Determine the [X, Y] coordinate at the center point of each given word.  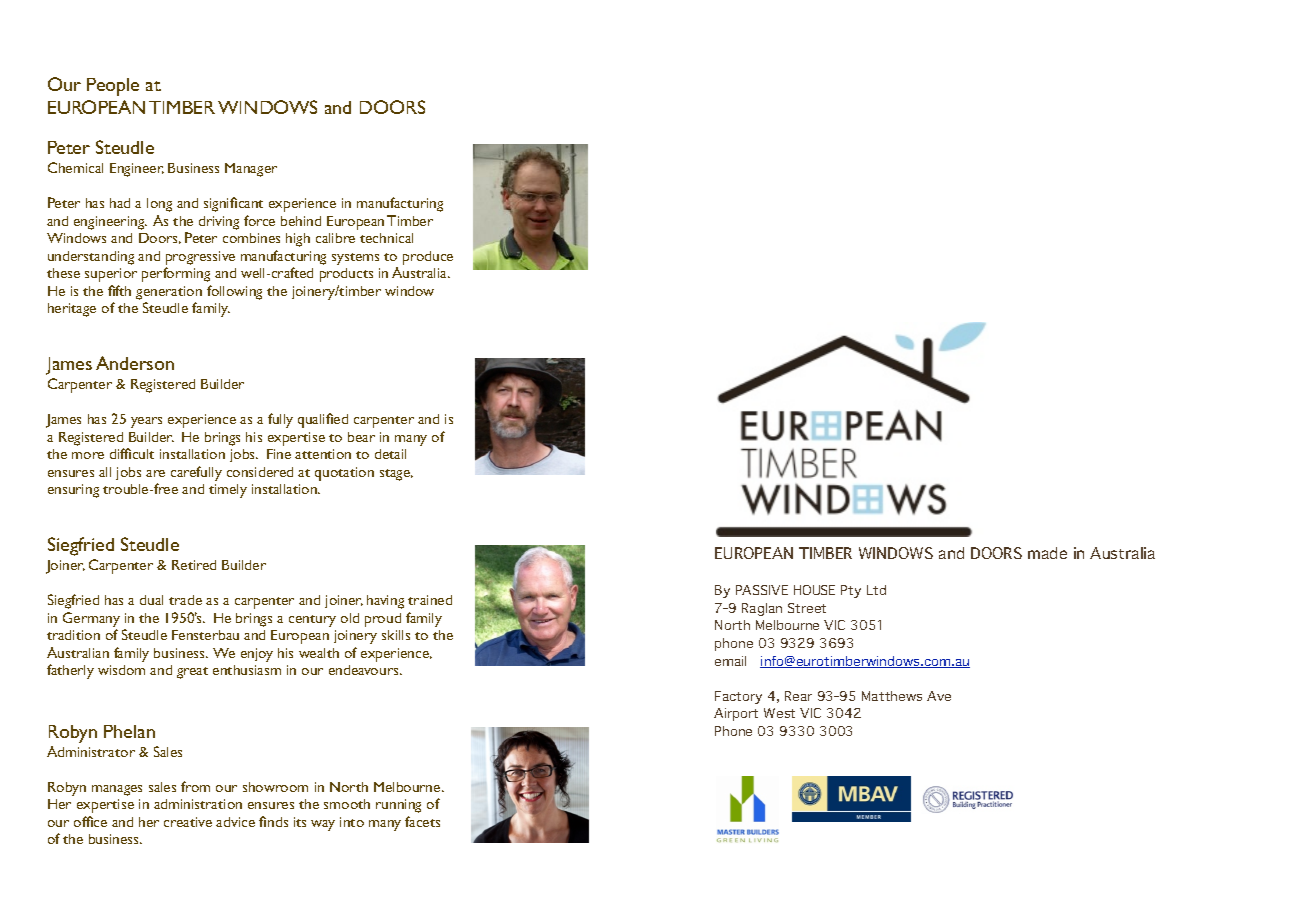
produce [428, 258]
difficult [132, 453]
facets [422, 821]
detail [390, 454]
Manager [251, 170]
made [1047, 553]
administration [198, 804]
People [113, 87]
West [779, 713]
